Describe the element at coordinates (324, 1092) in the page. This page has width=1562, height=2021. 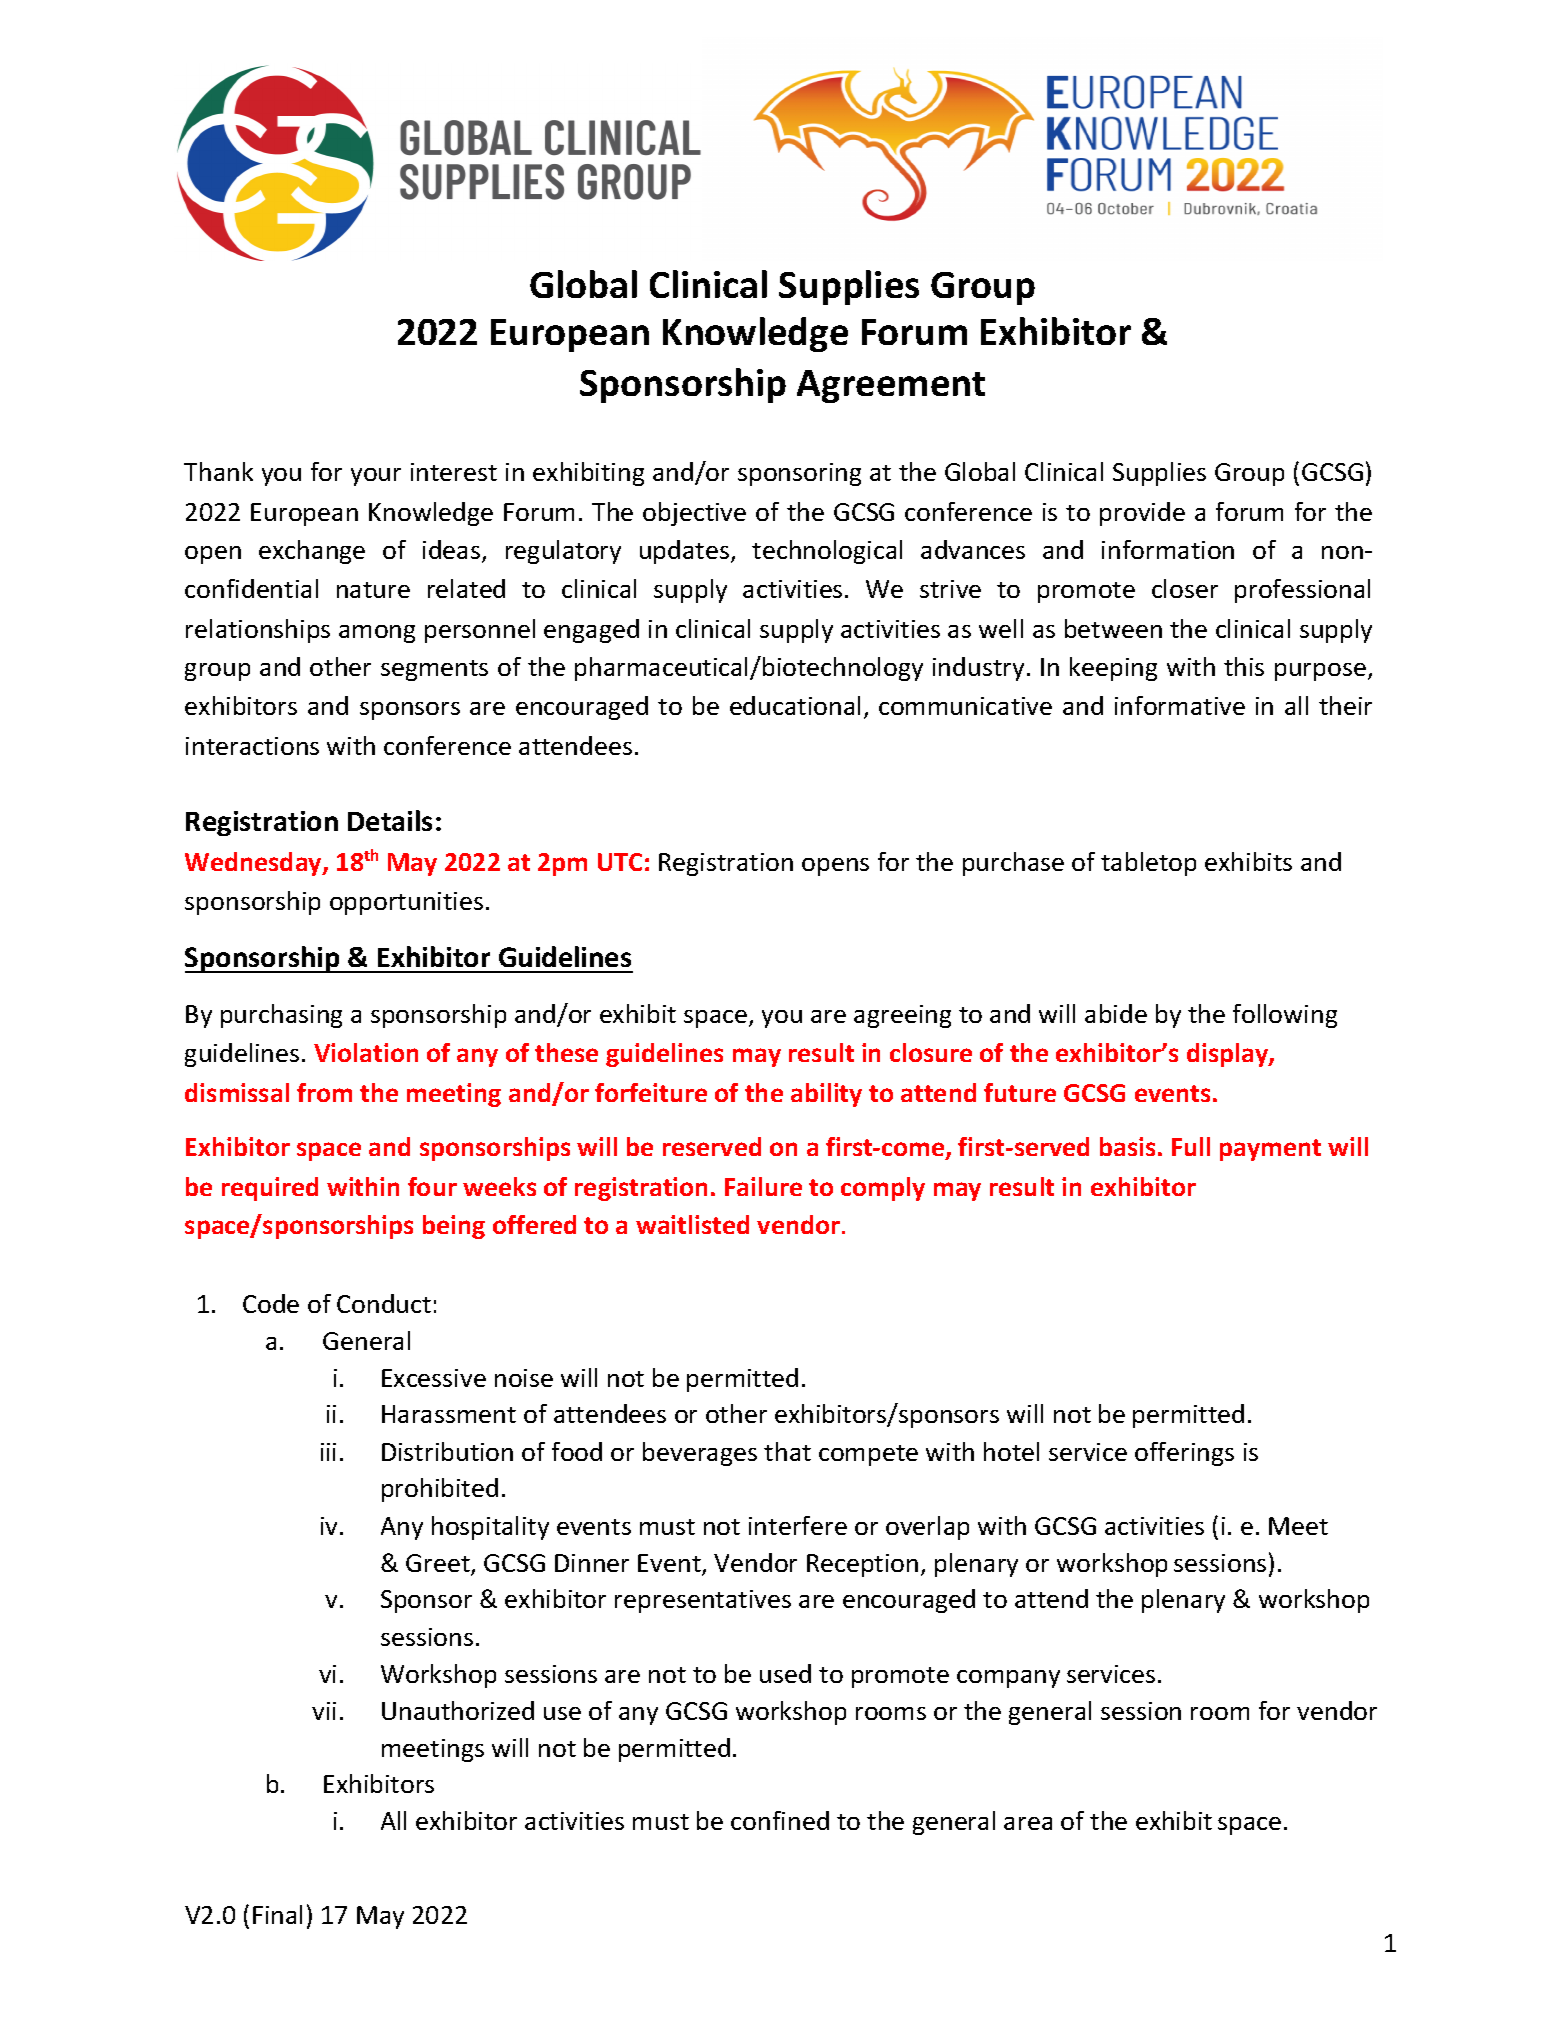
I see `from` at that location.
